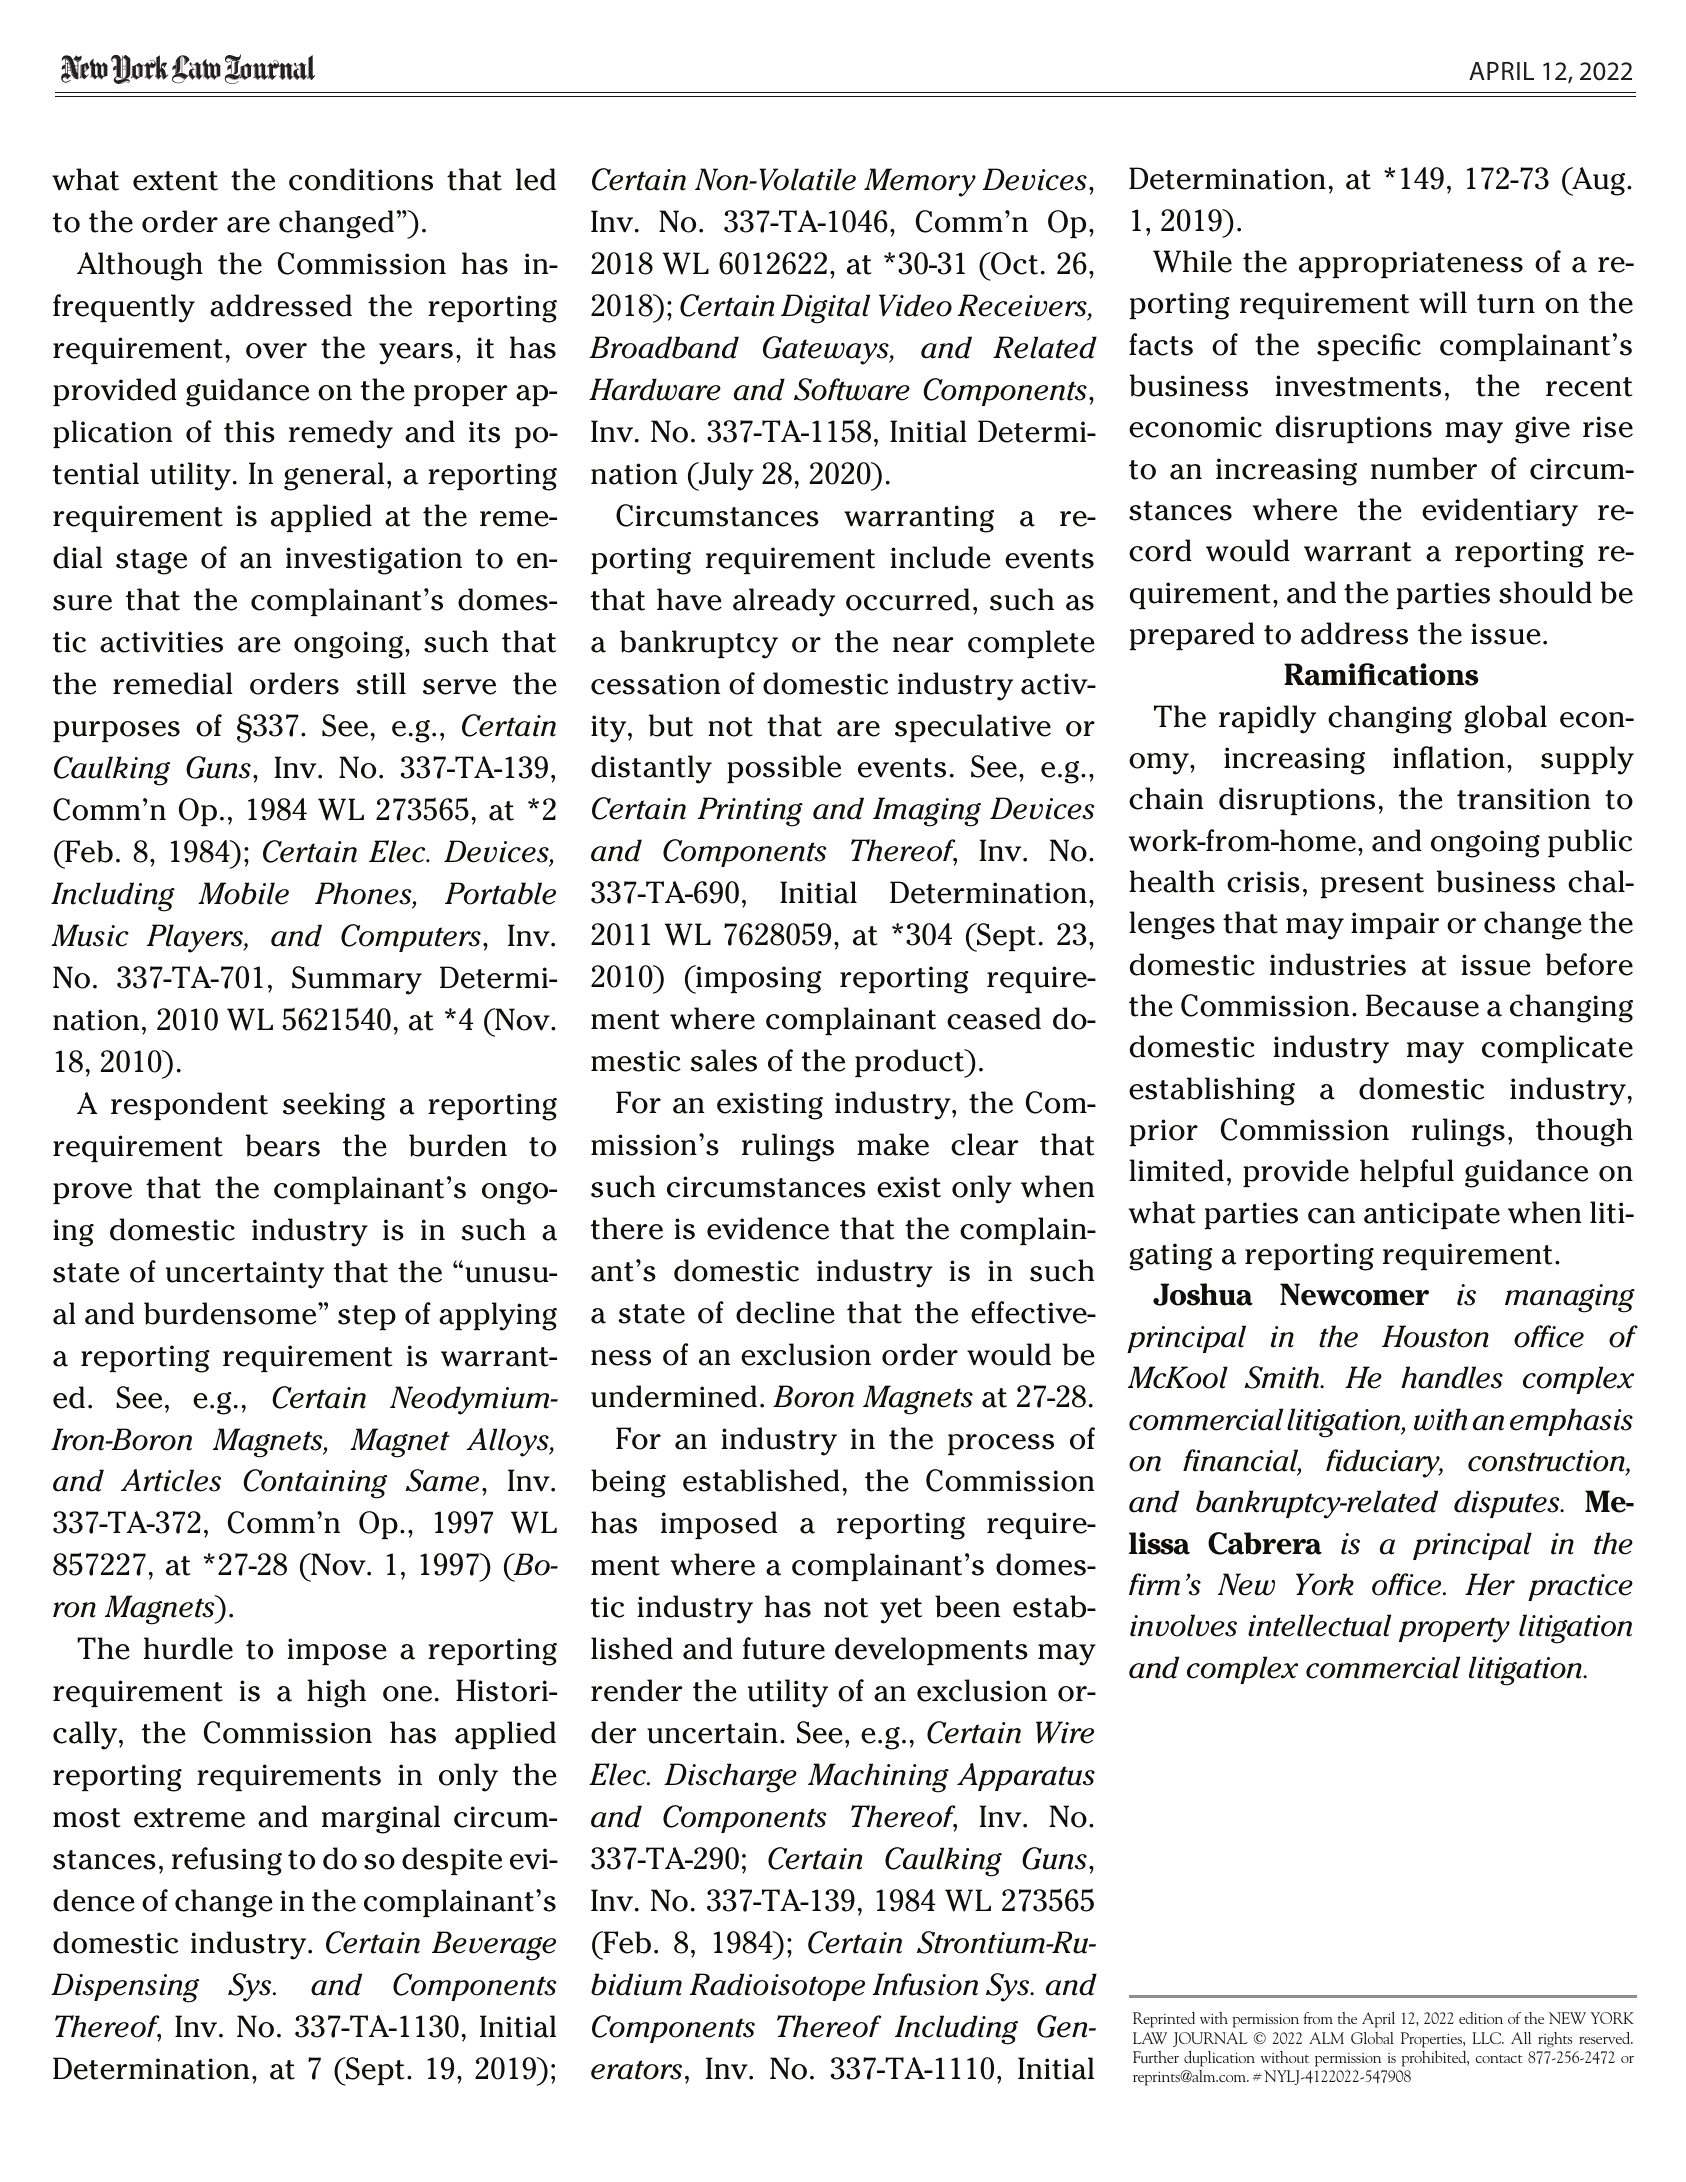 This image has height=2182, width=1686. I want to click on Containing, so click(315, 1484).
